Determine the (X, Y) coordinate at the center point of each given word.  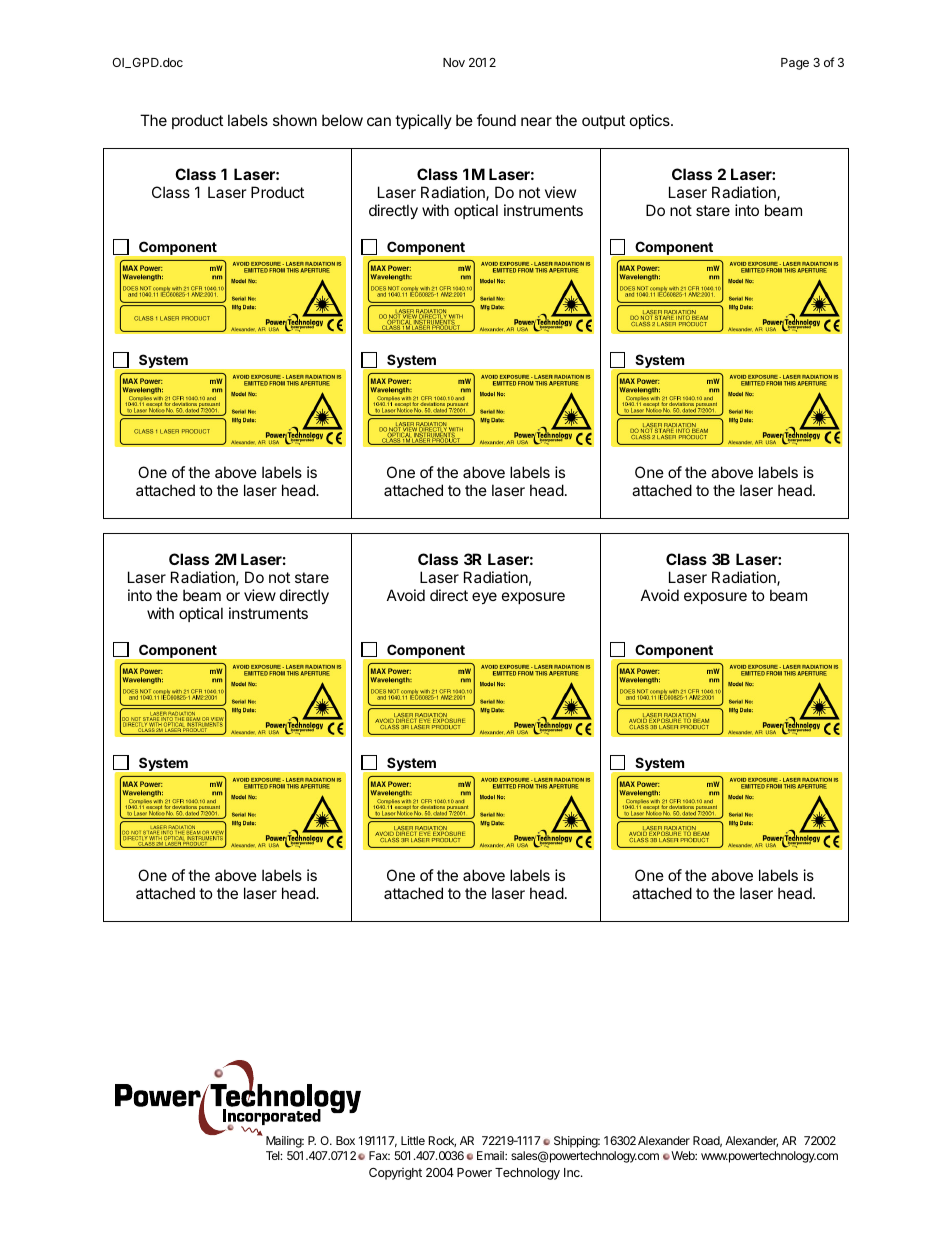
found (496, 120)
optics (651, 121)
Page (795, 64)
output (603, 122)
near (536, 121)
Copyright (395, 1174)
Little (413, 1140)
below (342, 120)
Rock (442, 1141)
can (379, 121)
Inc (573, 1172)
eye (484, 598)
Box (345, 1140)
